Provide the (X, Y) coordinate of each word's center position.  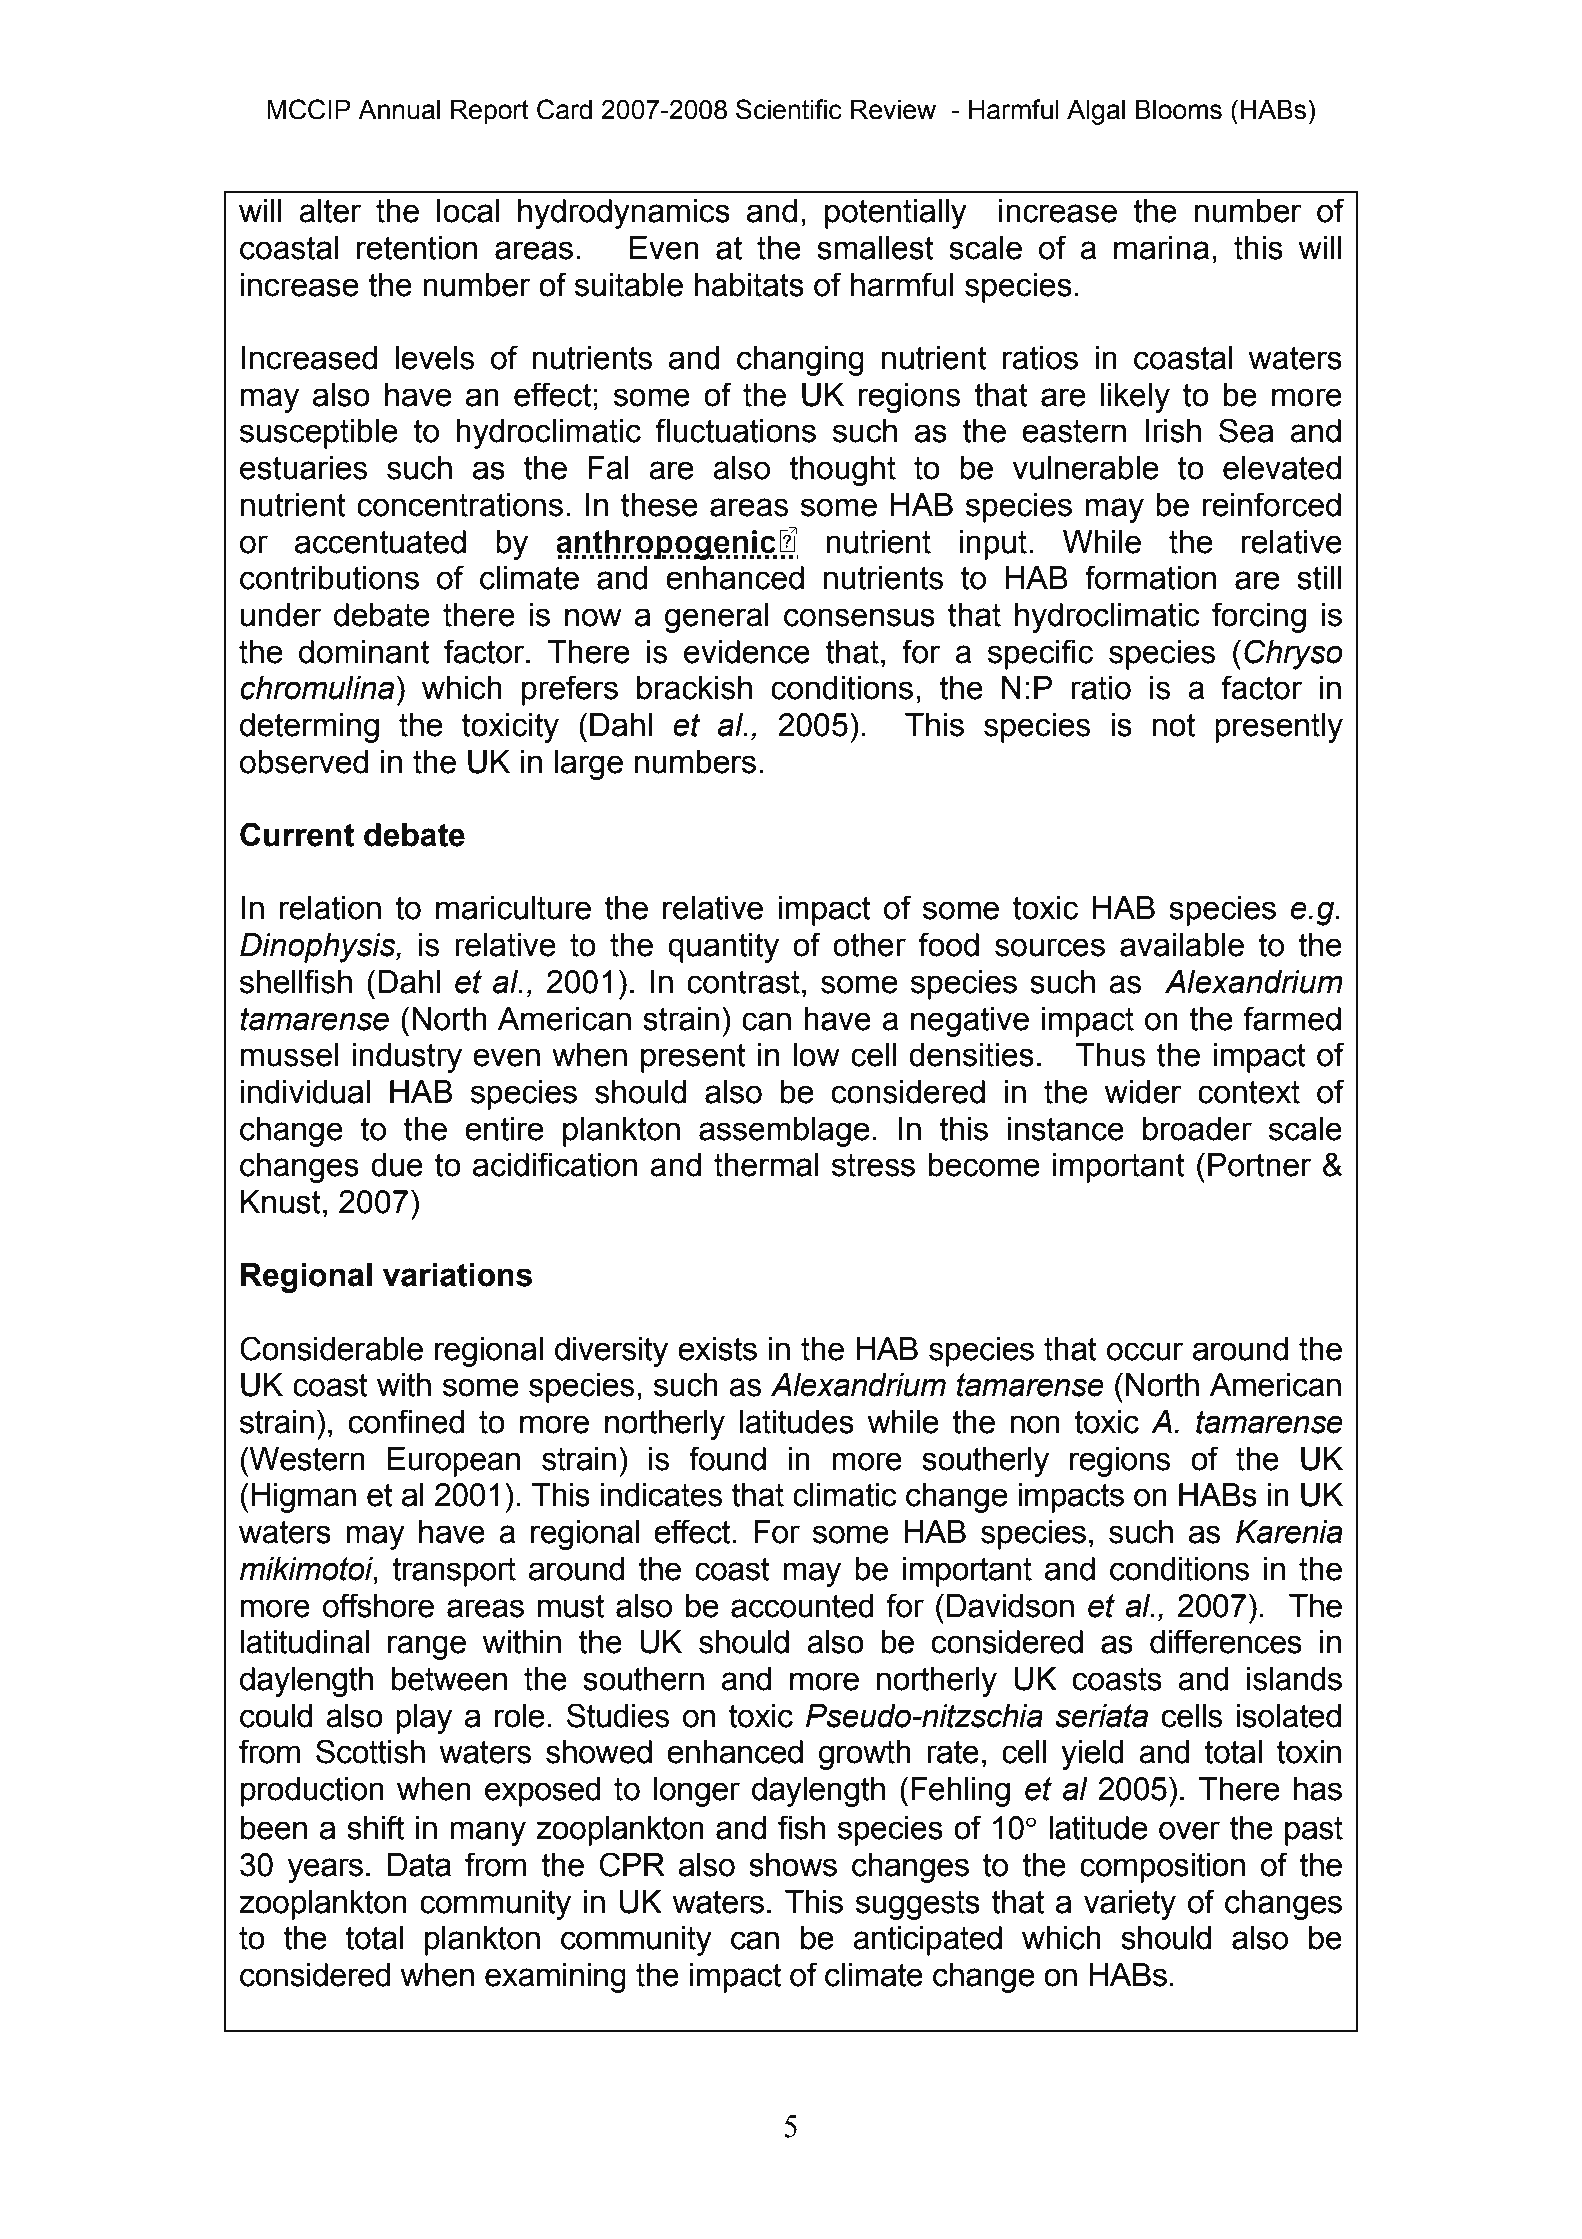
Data (419, 1865)
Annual (399, 110)
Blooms (1179, 110)
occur (1145, 1351)
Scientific (789, 109)
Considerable (331, 1348)
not (1174, 725)
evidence (747, 652)
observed (304, 762)
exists (717, 1349)
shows (793, 1865)
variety (1130, 1905)
